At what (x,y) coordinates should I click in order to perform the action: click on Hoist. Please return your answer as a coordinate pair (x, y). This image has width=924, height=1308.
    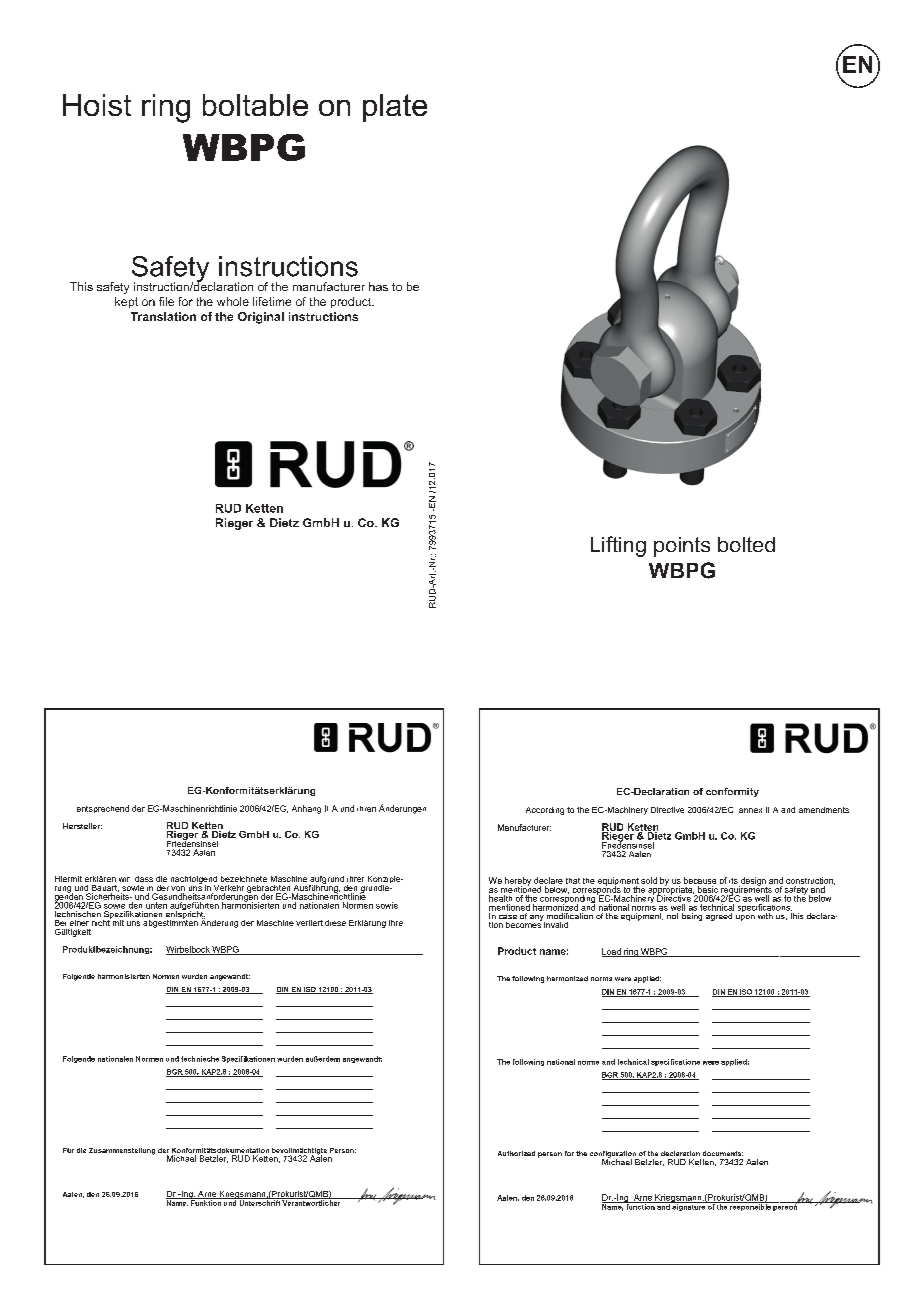
    Looking at the image, I should click on (97, 105).
